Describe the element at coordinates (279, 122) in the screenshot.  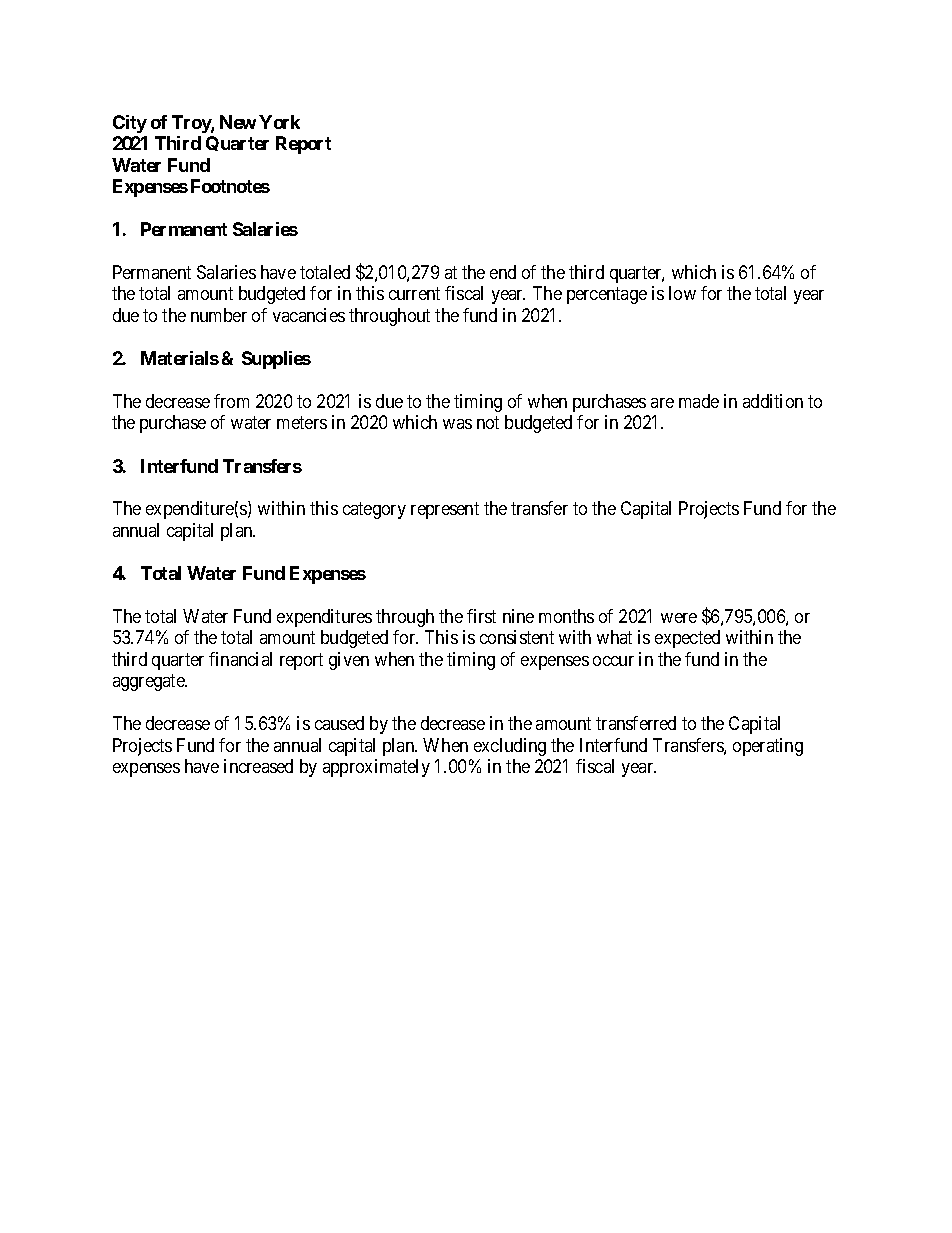
I see `York` at that location.
